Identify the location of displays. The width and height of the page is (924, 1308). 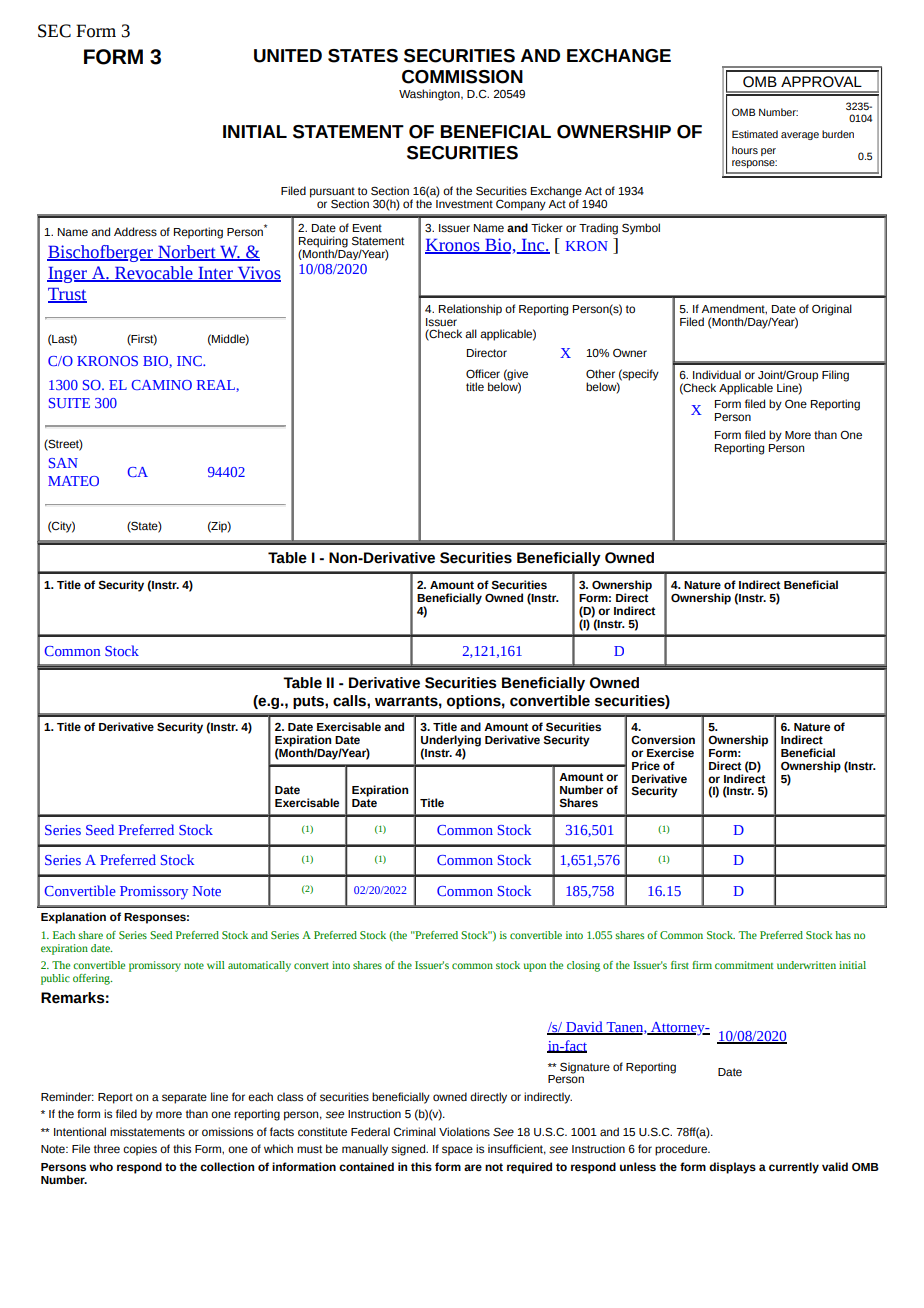
(732, 1168).
